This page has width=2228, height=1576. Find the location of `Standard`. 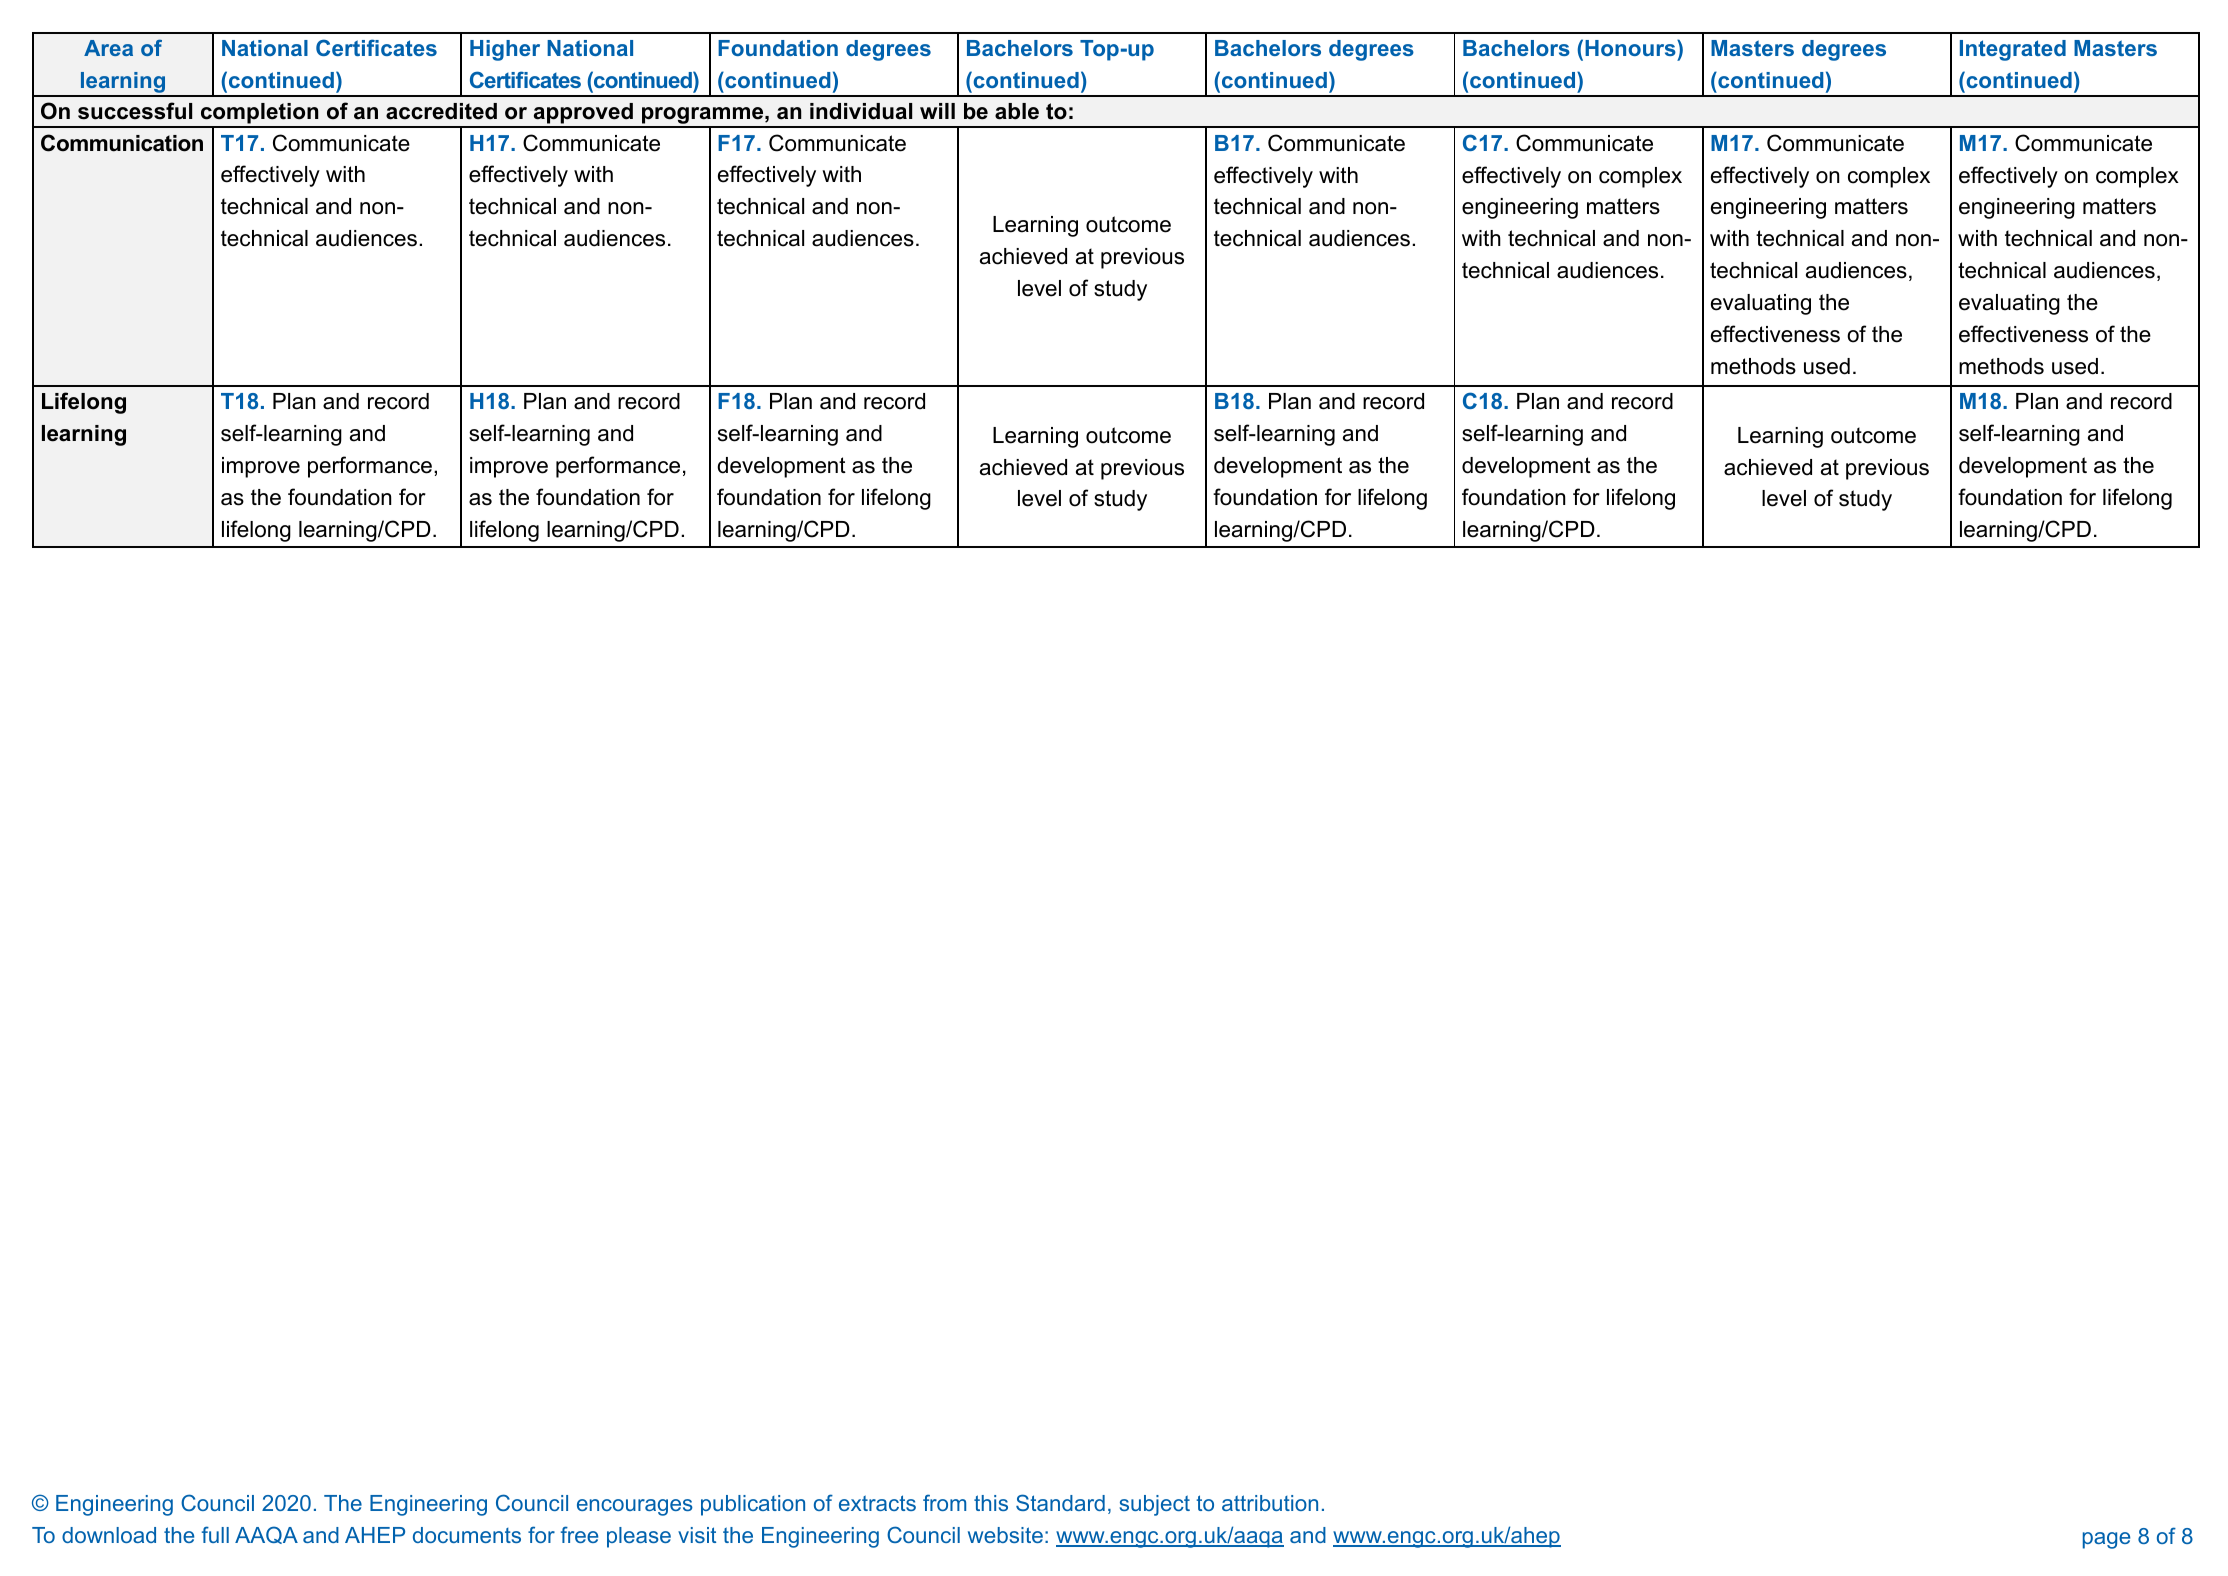

Standard is located at coordinates (1060, 1502).
